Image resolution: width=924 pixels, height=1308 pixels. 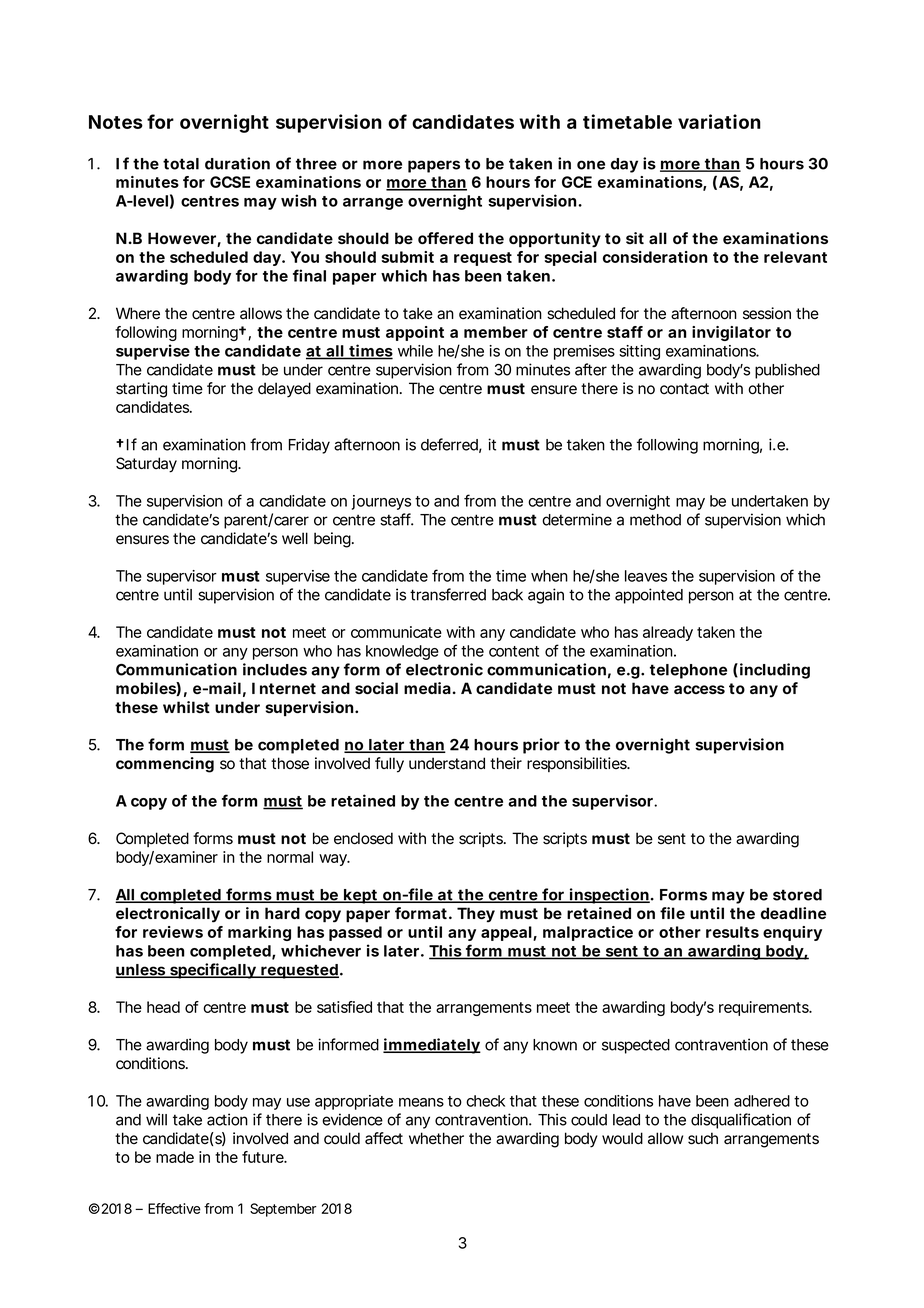 I want to click on consideration, so click(x=655, y=257).
